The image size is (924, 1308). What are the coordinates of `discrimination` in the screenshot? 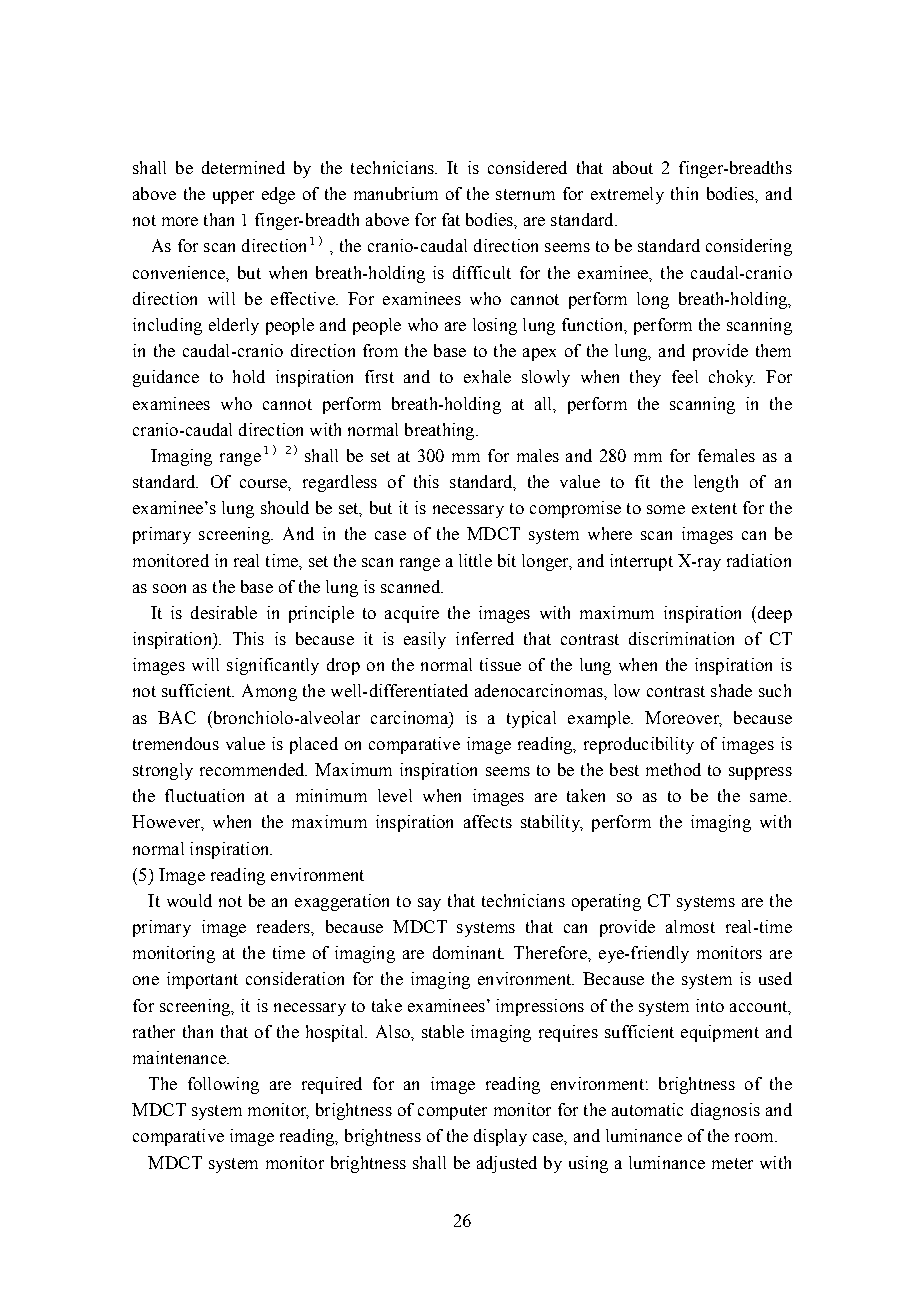 It's located at (681, 638).
